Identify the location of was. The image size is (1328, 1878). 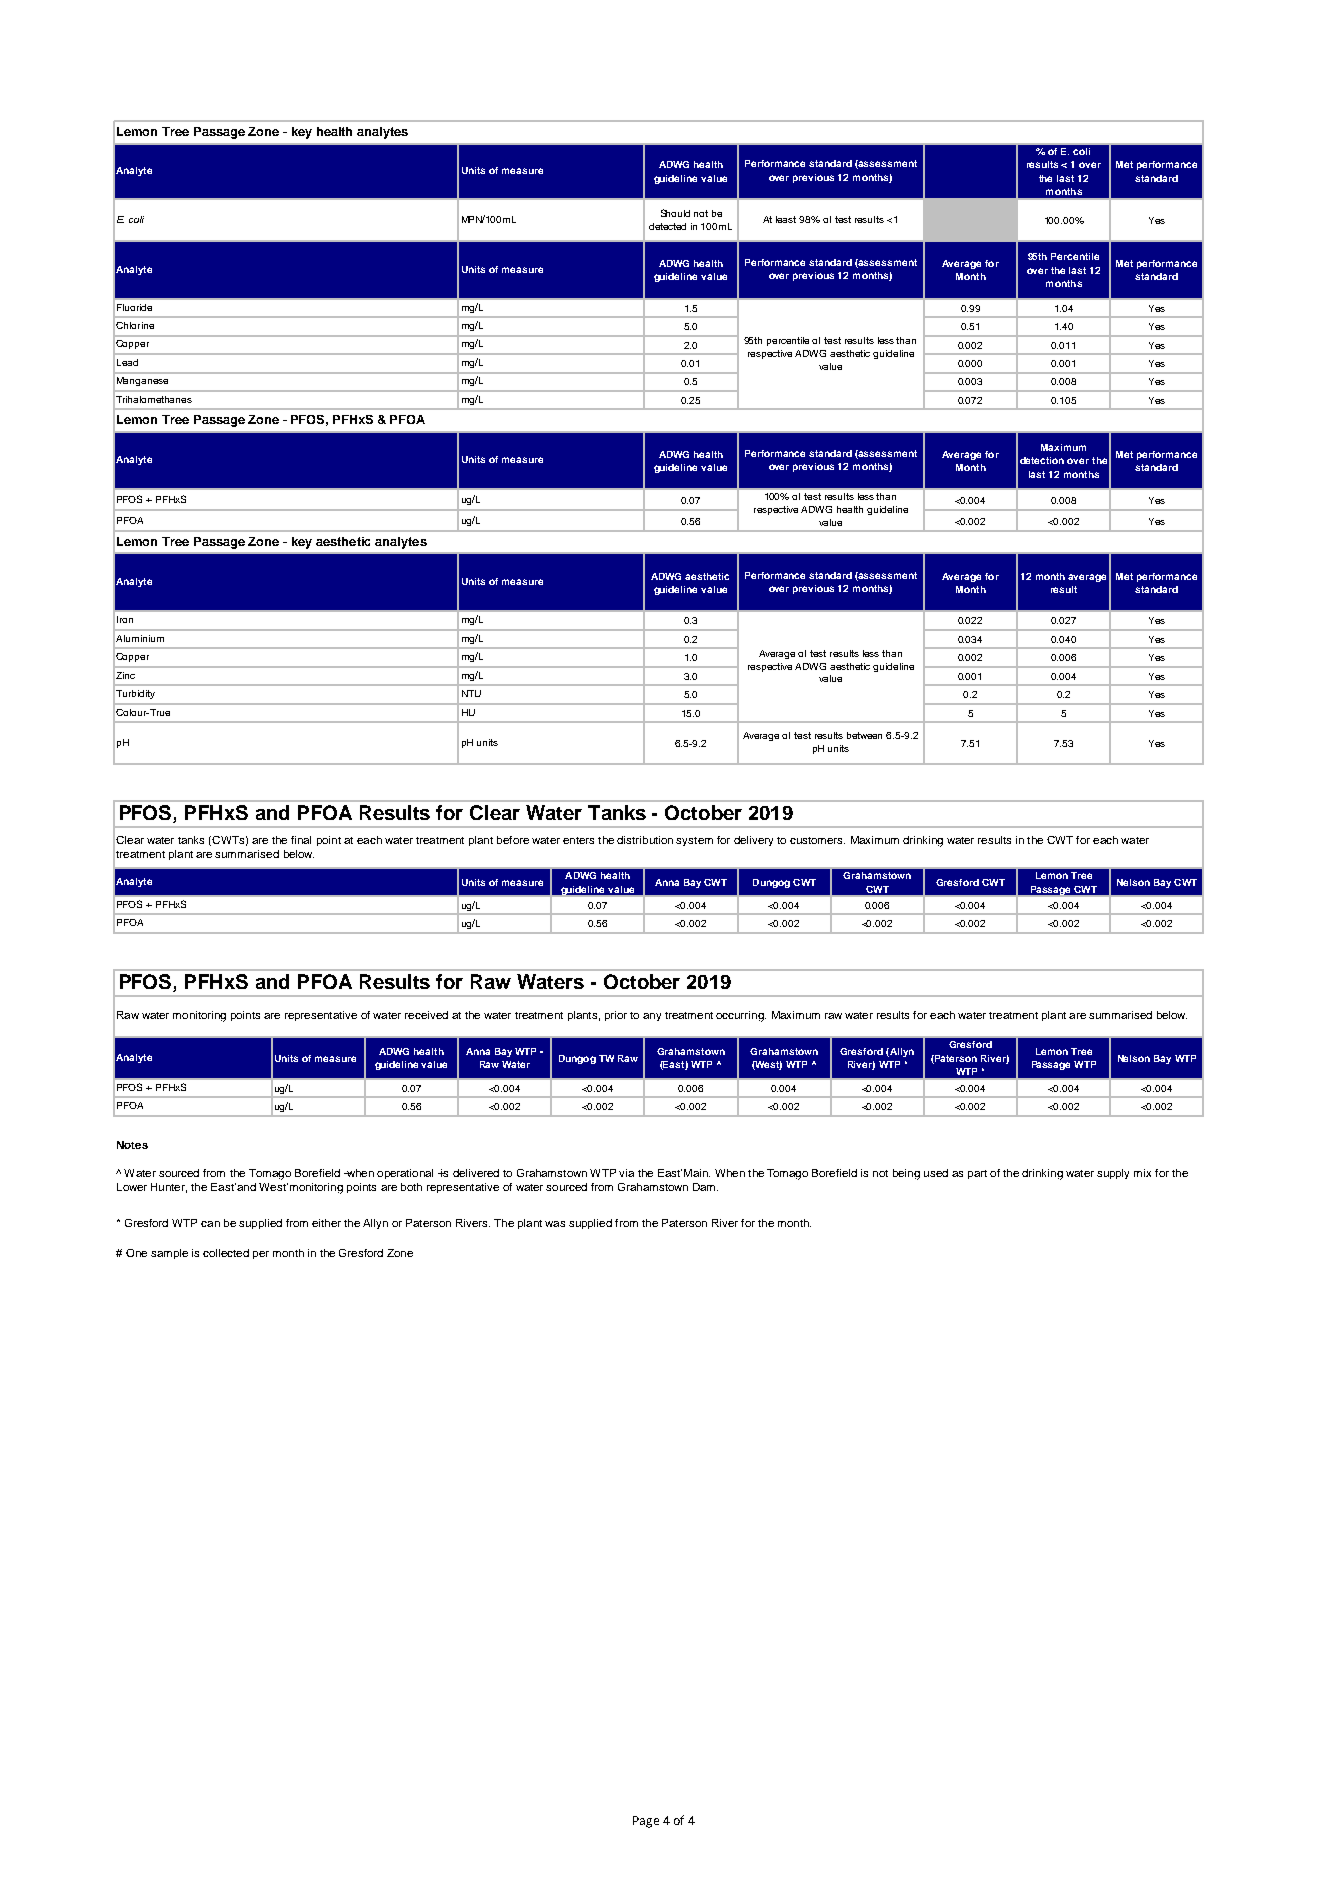
(555, 1224).
